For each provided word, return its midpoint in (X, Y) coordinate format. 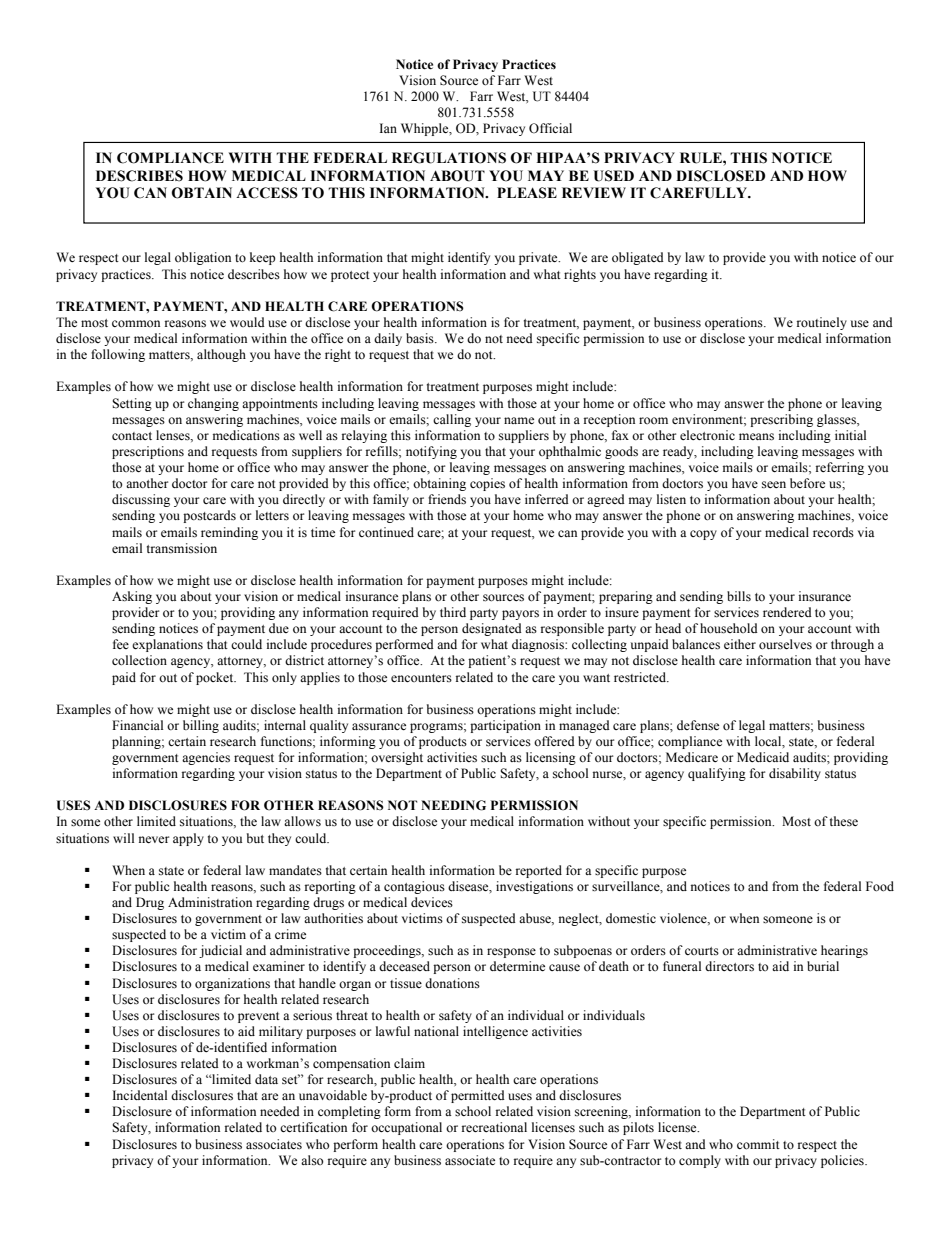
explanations (167, 645)
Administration (210, 902)
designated (492, 629)
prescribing (781, 420)
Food (880, 886)
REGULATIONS (449, 158)
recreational (494, 1127)
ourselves (785, 644)
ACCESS (267, 193)
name (519, 420)
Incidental (140, 1095)
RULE (702, 158)
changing (213, 404)
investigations (534, 887)
